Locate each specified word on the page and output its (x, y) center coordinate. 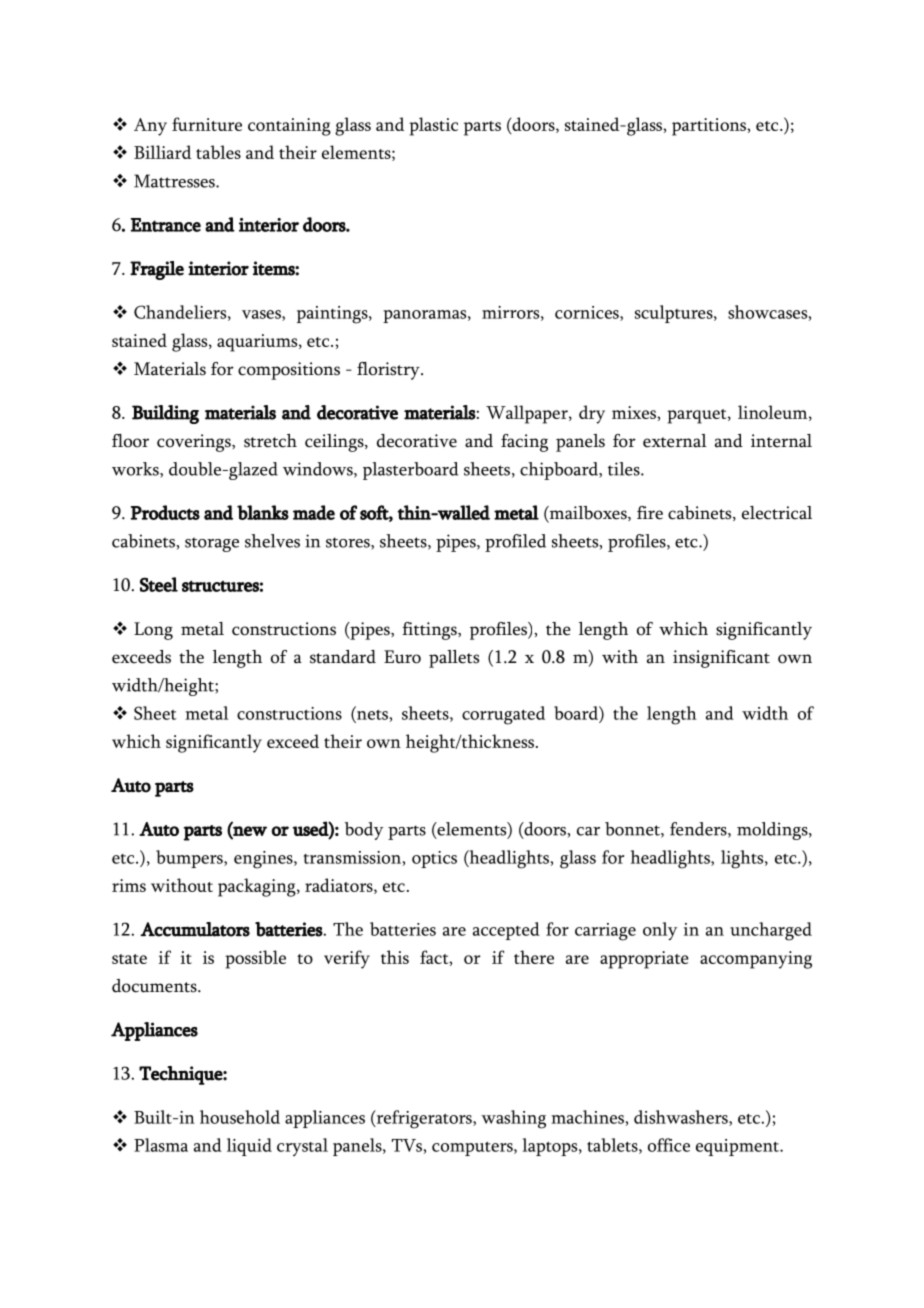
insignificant (721, 659)
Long (153, 631)
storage (212, 544)
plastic (433, 126)
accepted (506, 931)
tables (218, 152)
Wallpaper (528, 414)
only (660, 931)
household (240, 1117)
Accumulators (195, 929)
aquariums (258, 343)
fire (650, 513)
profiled (515, 543)
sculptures (675, 314)
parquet (698, 416)
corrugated (503, 715)
